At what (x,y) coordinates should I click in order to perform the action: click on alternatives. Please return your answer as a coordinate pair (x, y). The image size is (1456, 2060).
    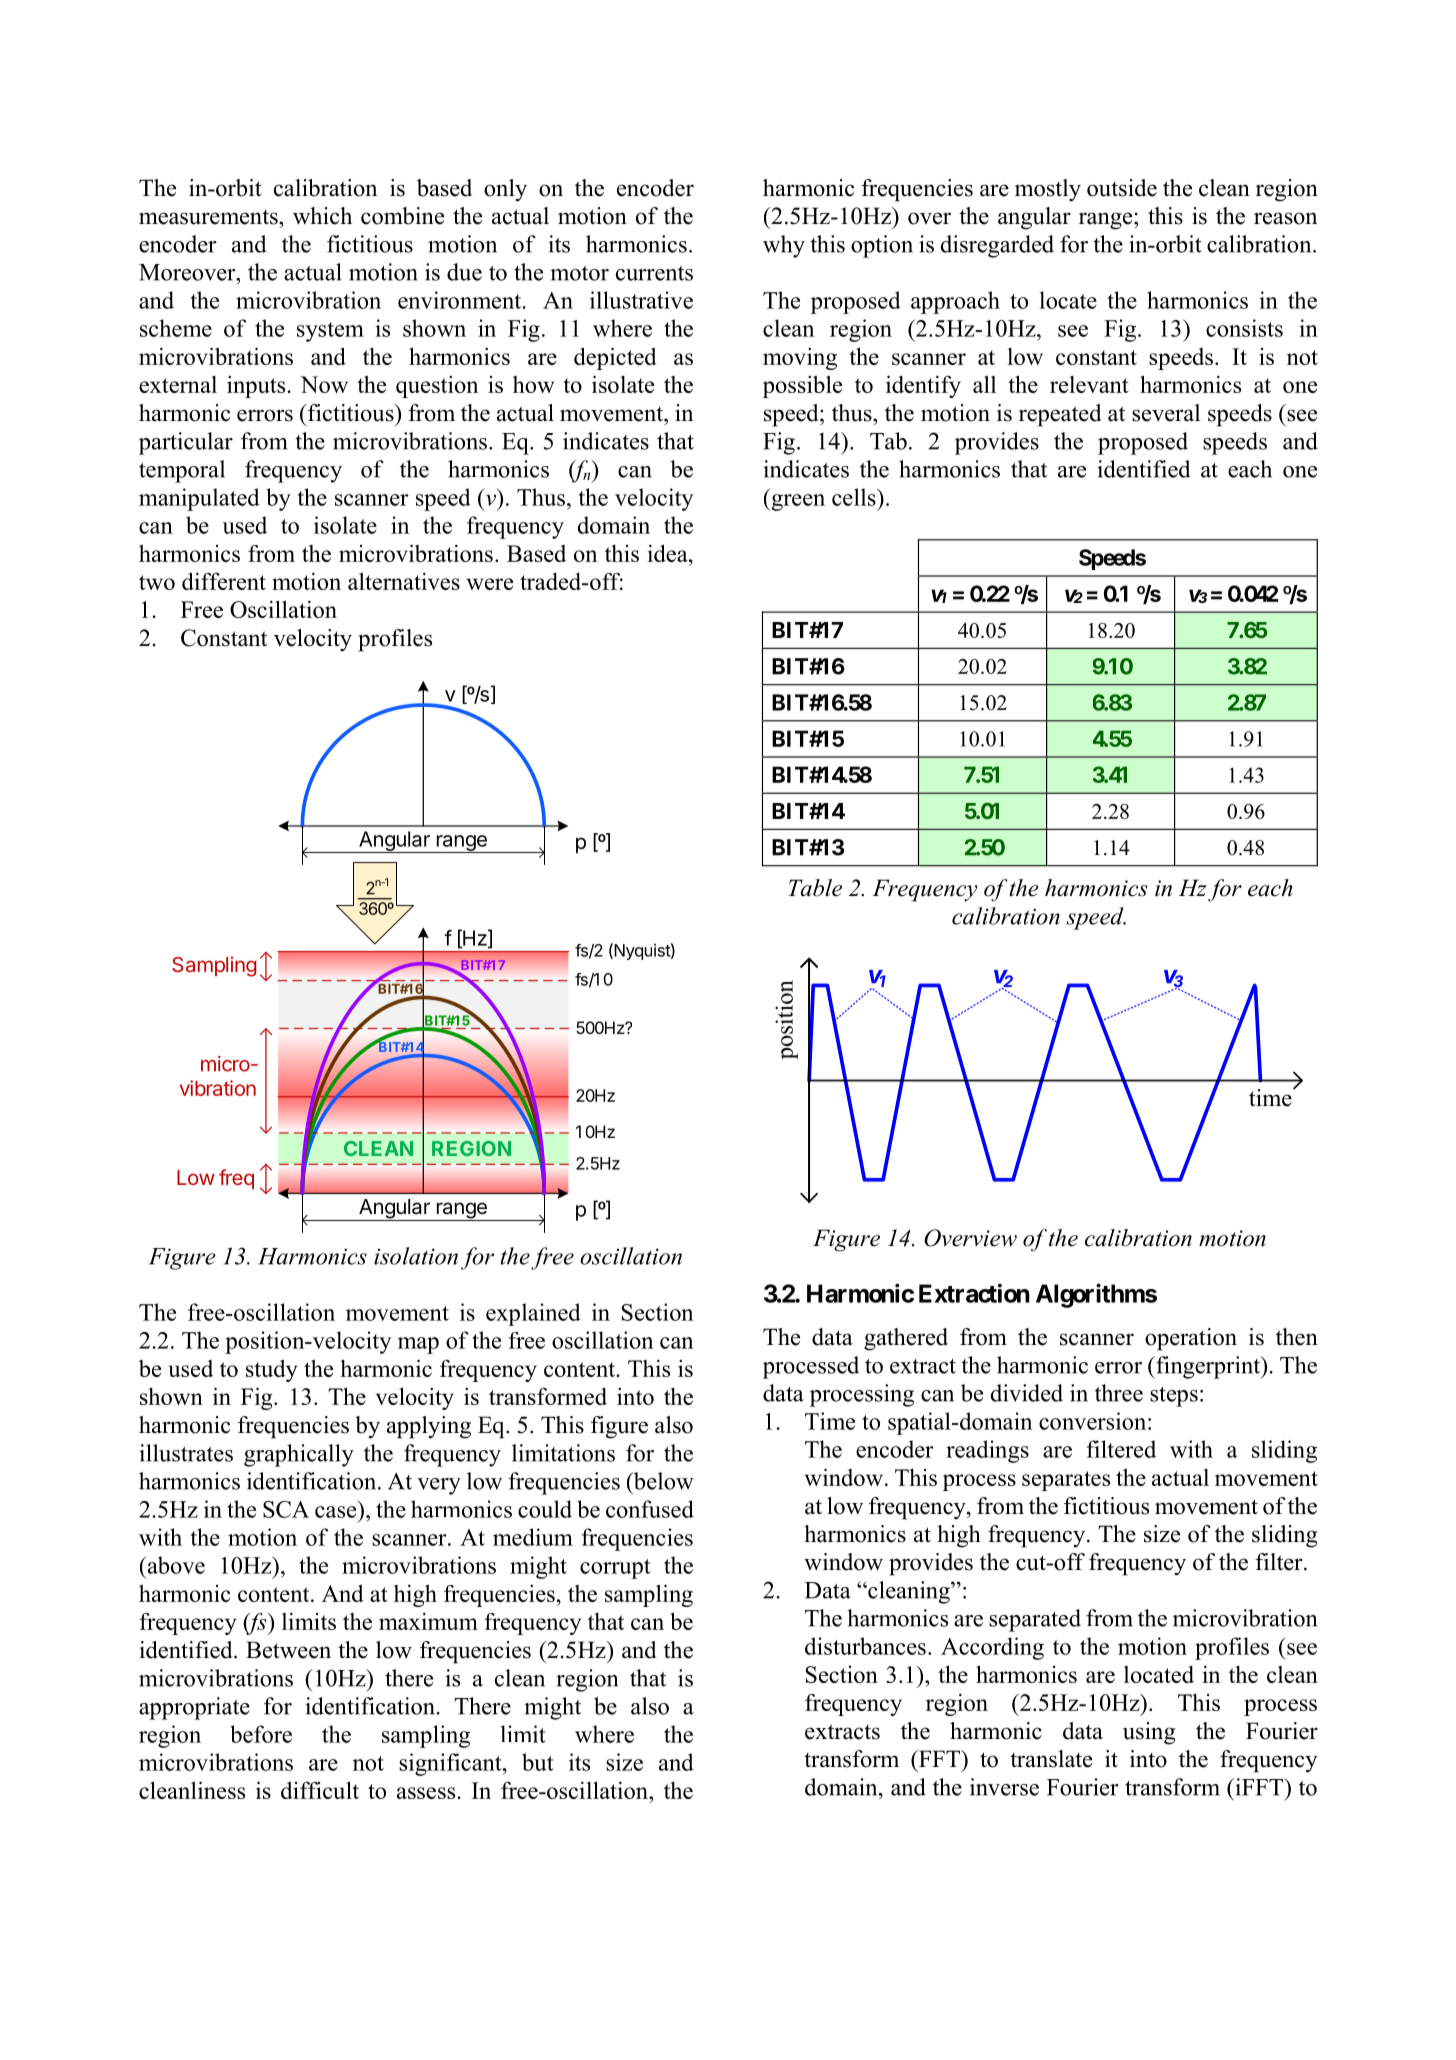
    Looking at the image, I should click on (404, 581).
